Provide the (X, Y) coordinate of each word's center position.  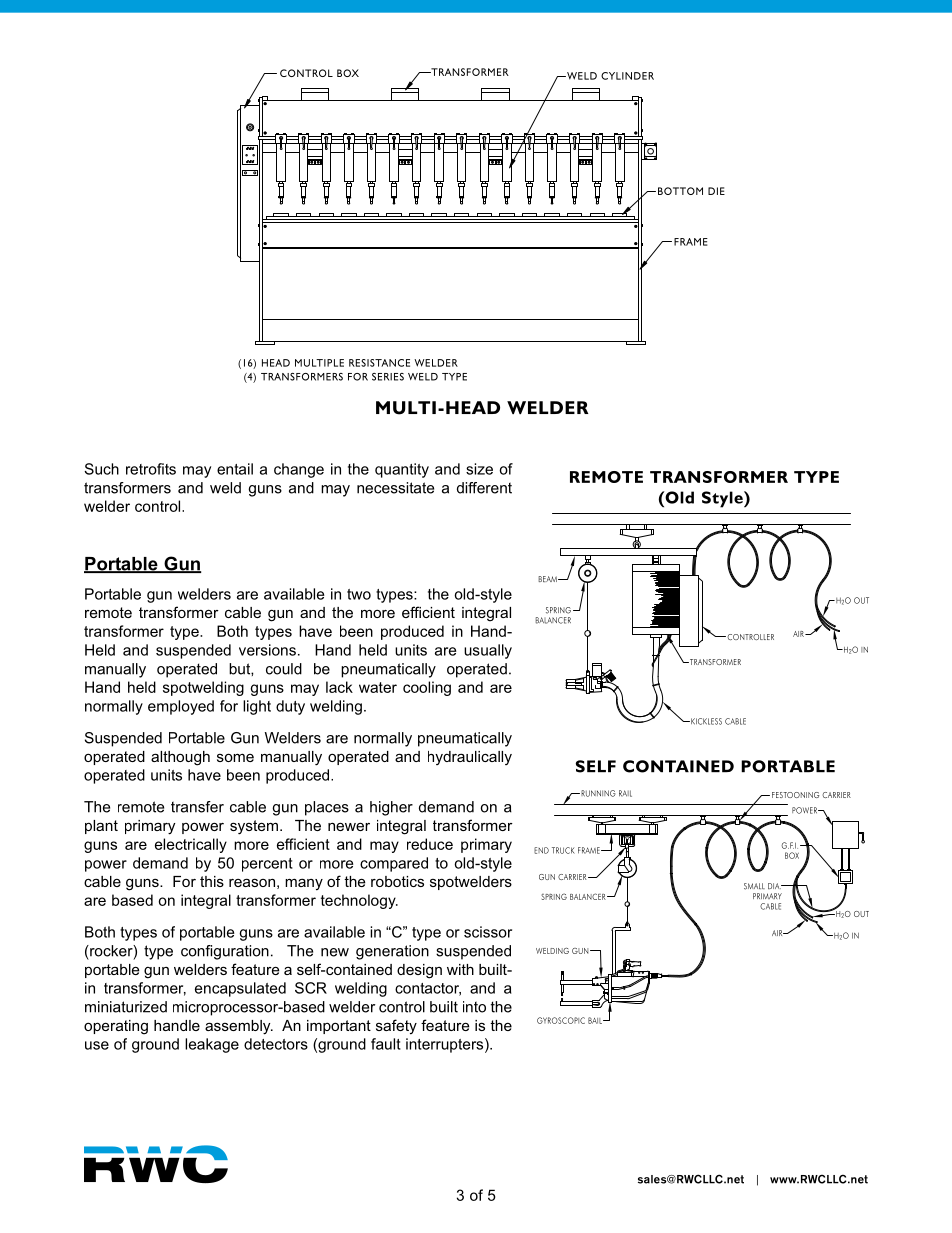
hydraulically (470, 758)
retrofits (151, 469)
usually (488, 651)
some (235, 757)
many (304, 884)
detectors (276, 1044)
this (212, 881)
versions (267, 650)
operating (116, 1027)
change (299, 470)
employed (181, 707)
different (484, 488)
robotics (397, 881)
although (180, 758)
